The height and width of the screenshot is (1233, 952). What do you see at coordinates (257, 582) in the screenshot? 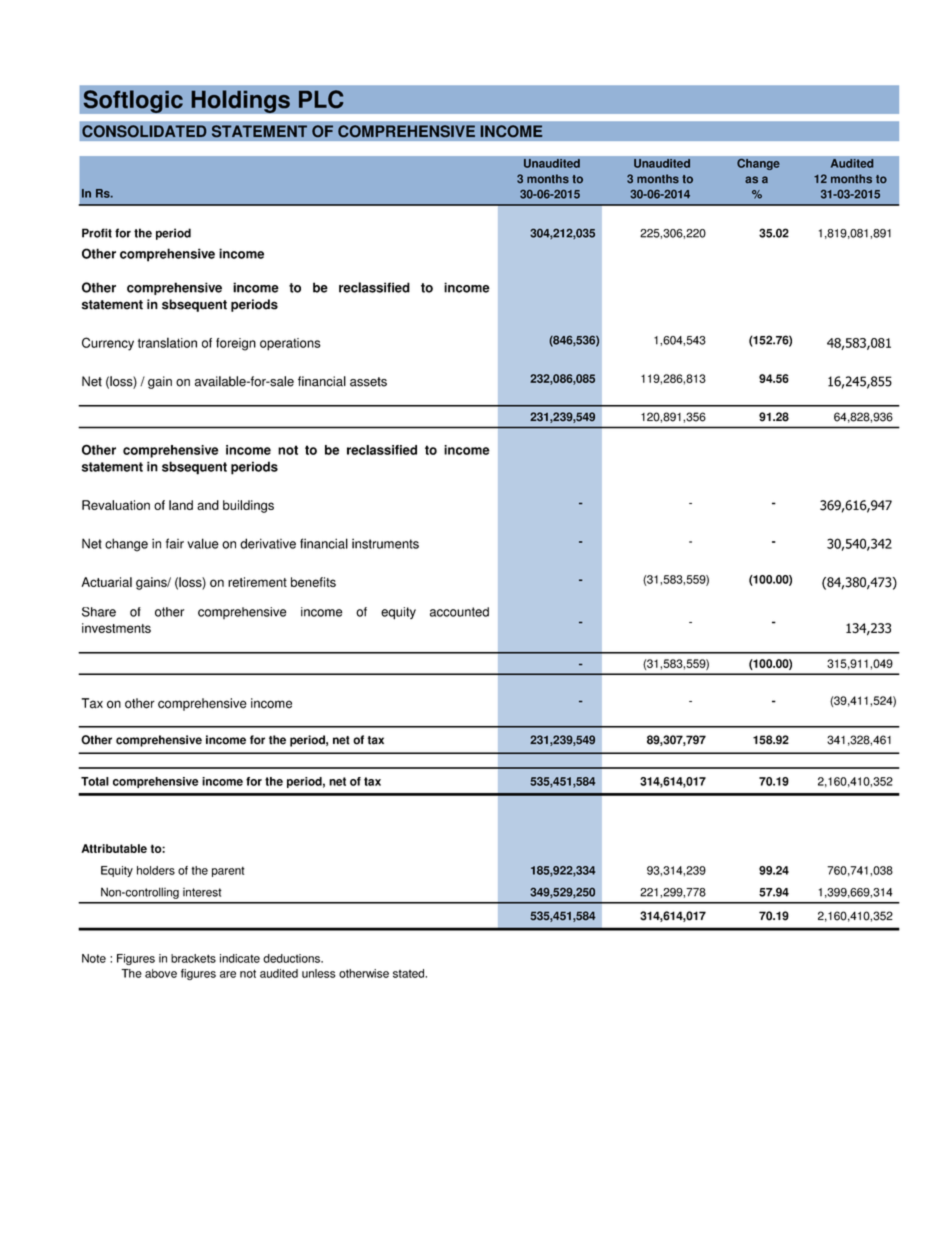
I see `retirement` at bounding box center [257, 582].
